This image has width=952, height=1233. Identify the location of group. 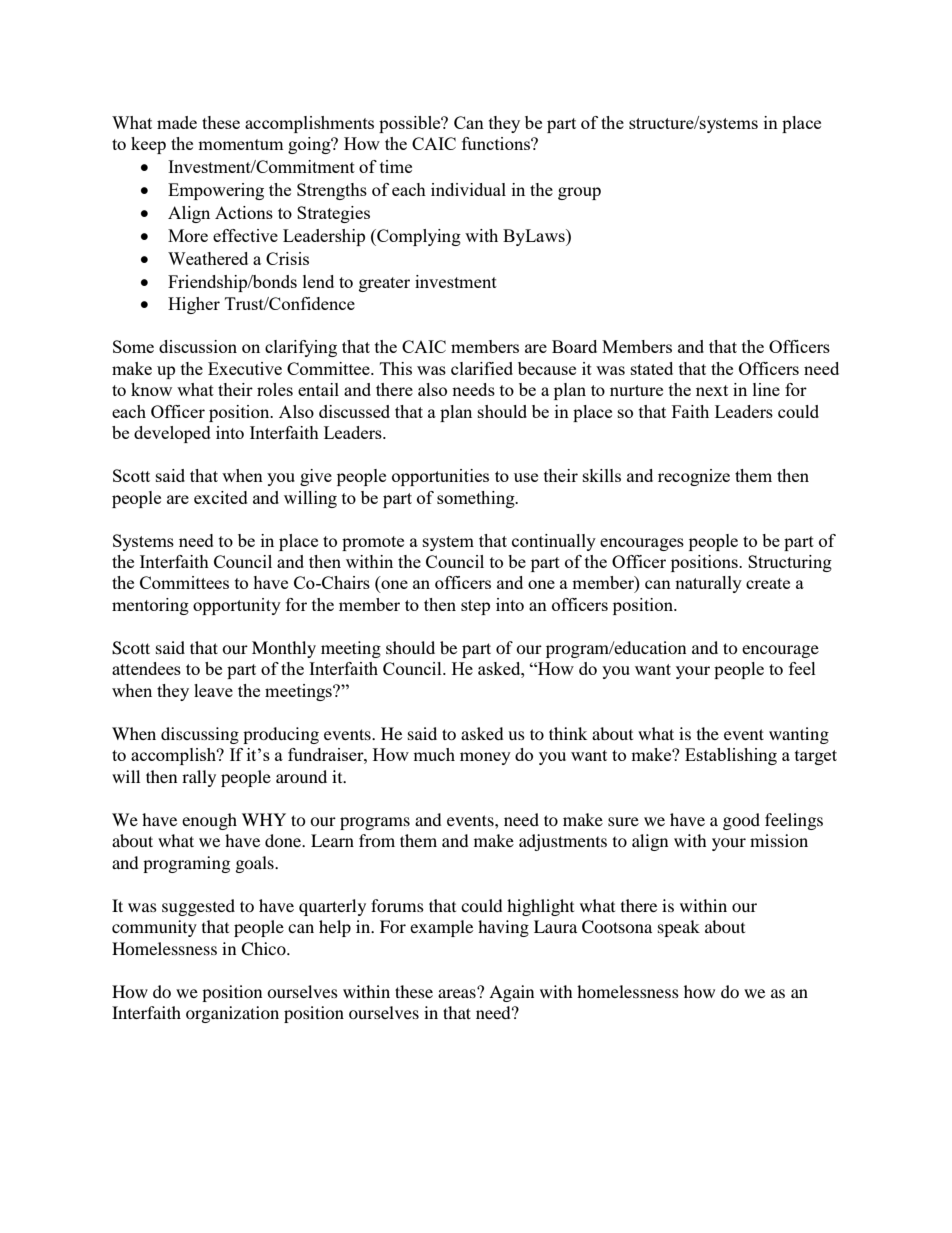
(579, 193).
